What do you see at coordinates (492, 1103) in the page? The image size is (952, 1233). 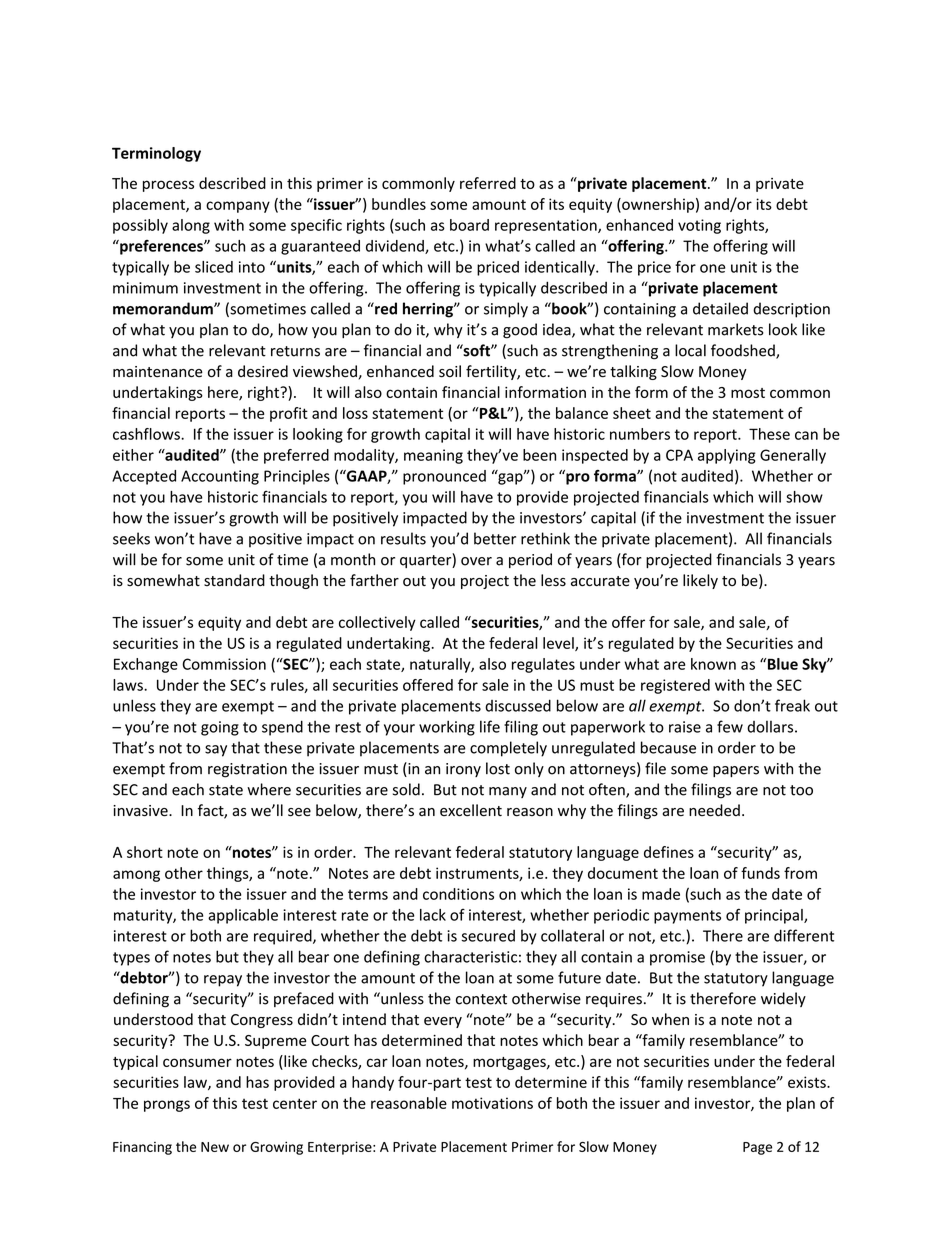 I see `motivations` at bounding box center [492, 1103].
